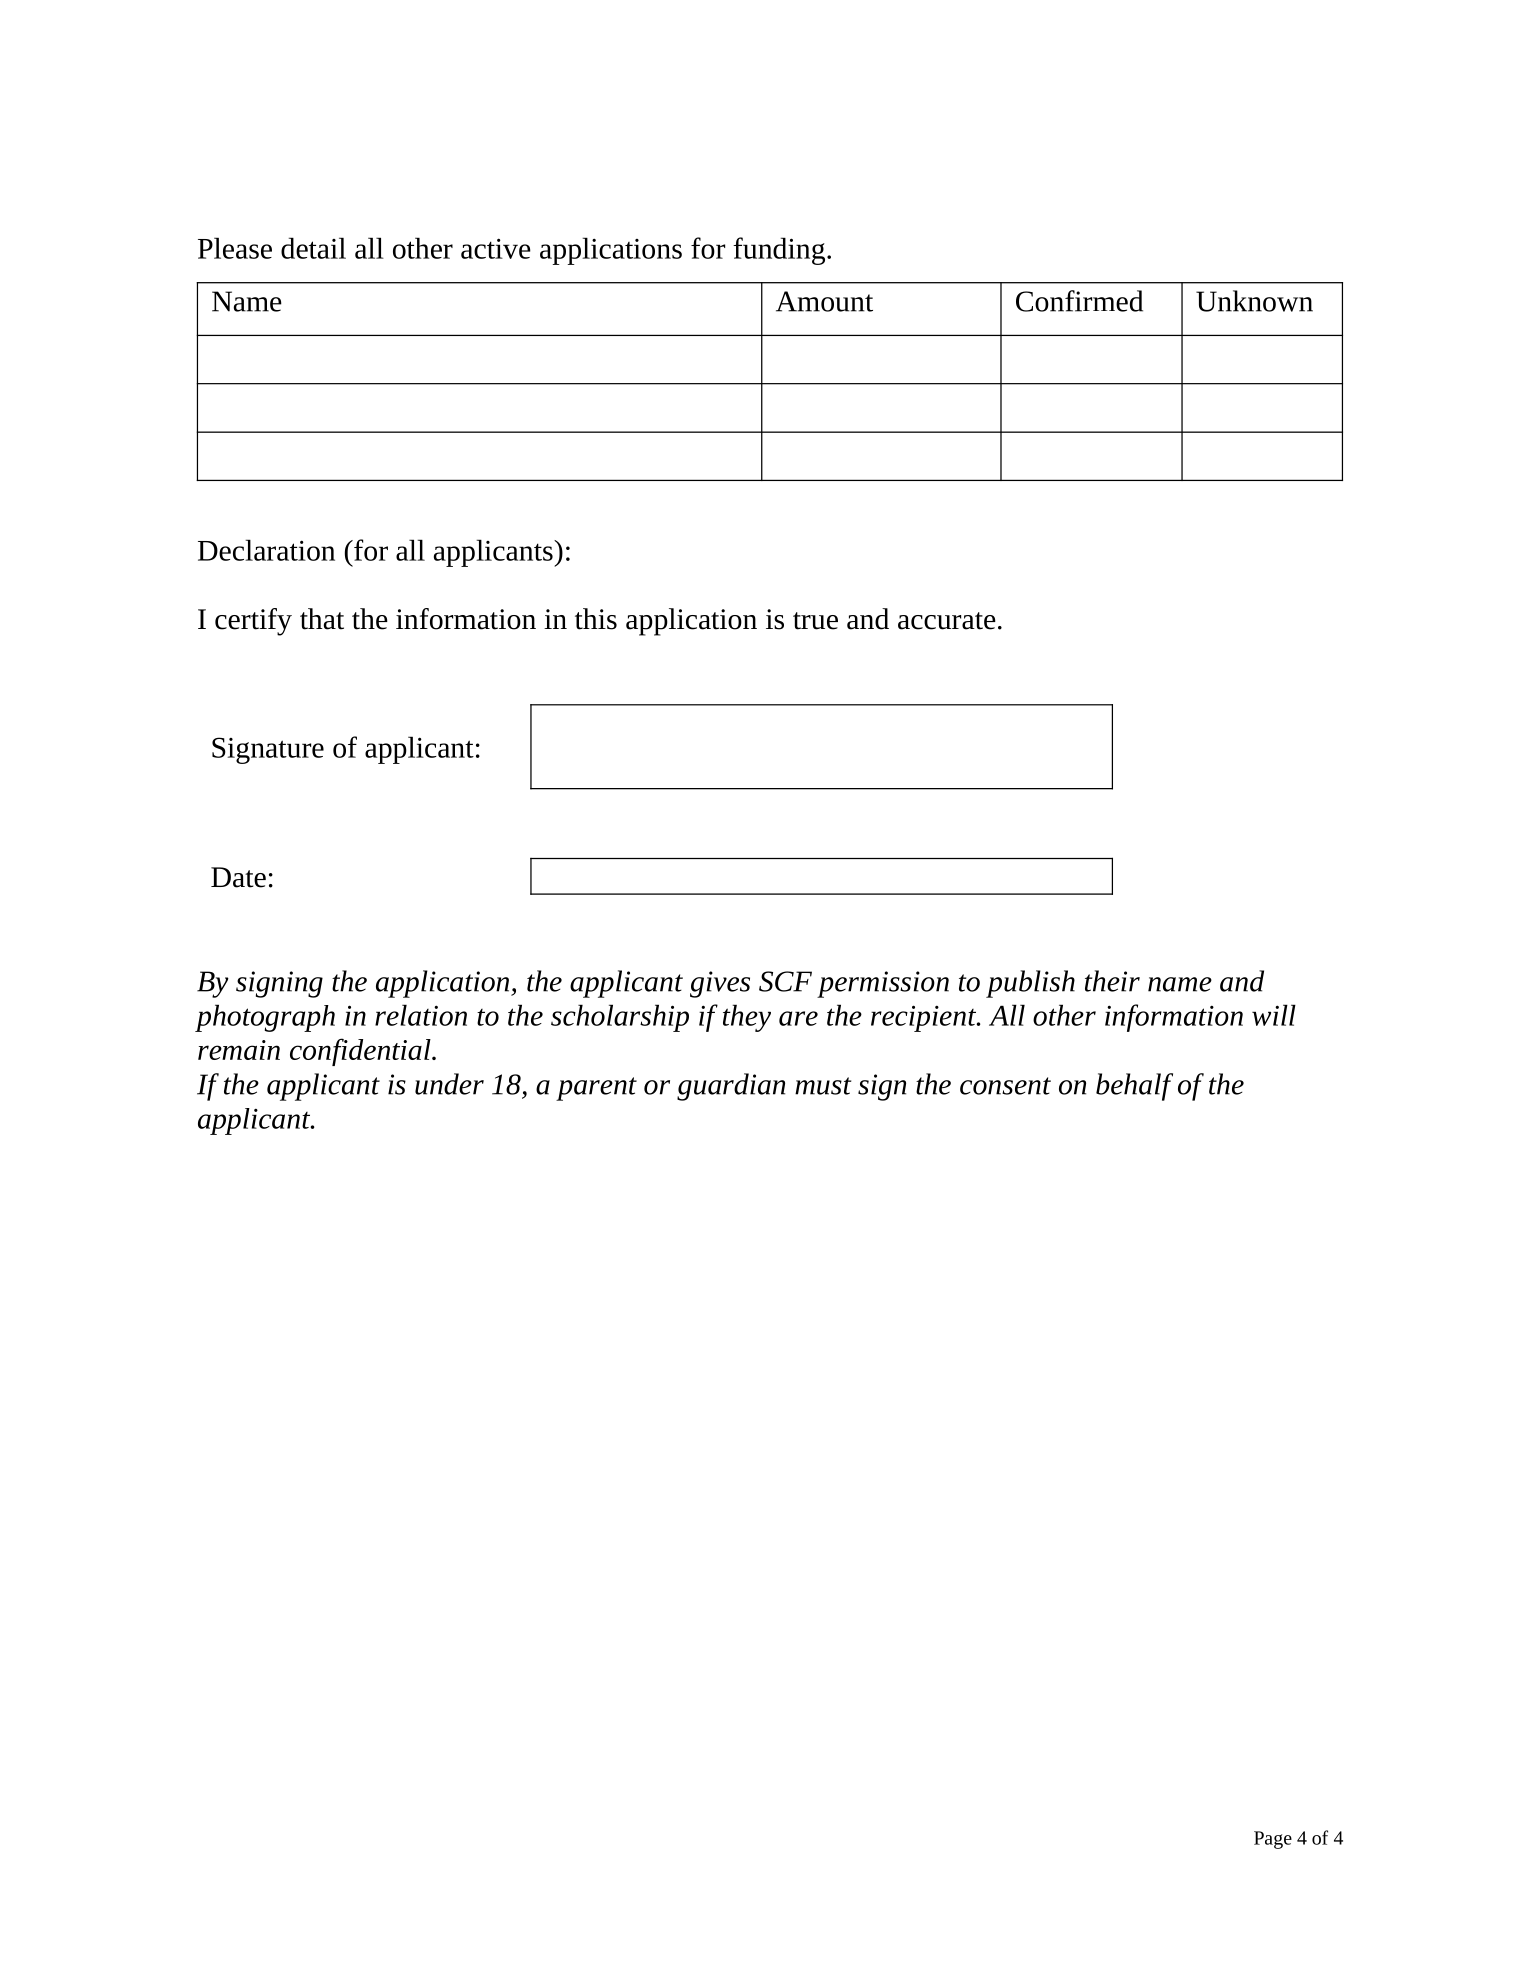  Describe the element at coordinates (731, 1087) in the document. I see `guardian` at that location.
